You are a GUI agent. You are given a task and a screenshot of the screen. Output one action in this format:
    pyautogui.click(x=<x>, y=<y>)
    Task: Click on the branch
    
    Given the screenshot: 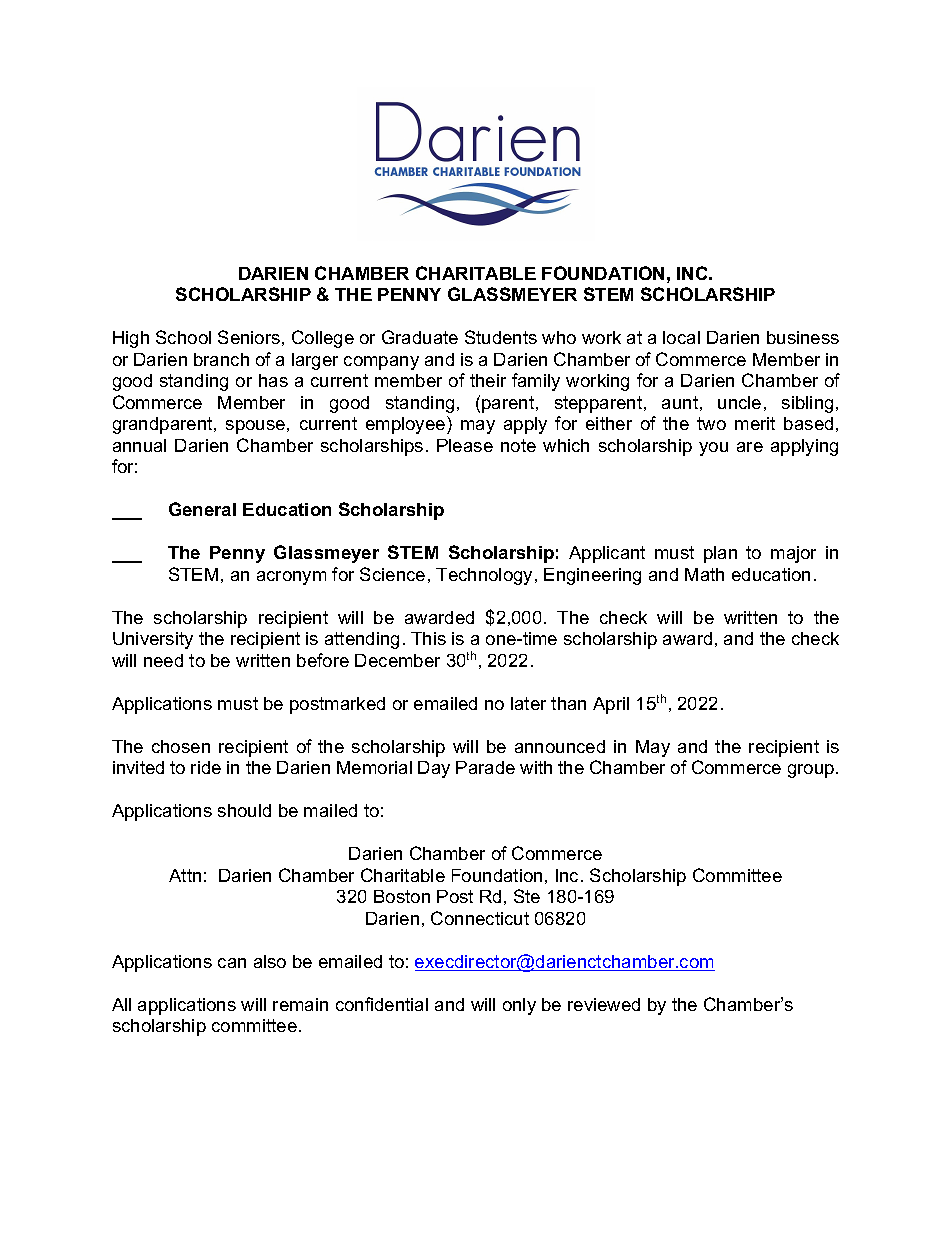 What is the action you would take?
    pyautogui.click(x=221, y=359)
